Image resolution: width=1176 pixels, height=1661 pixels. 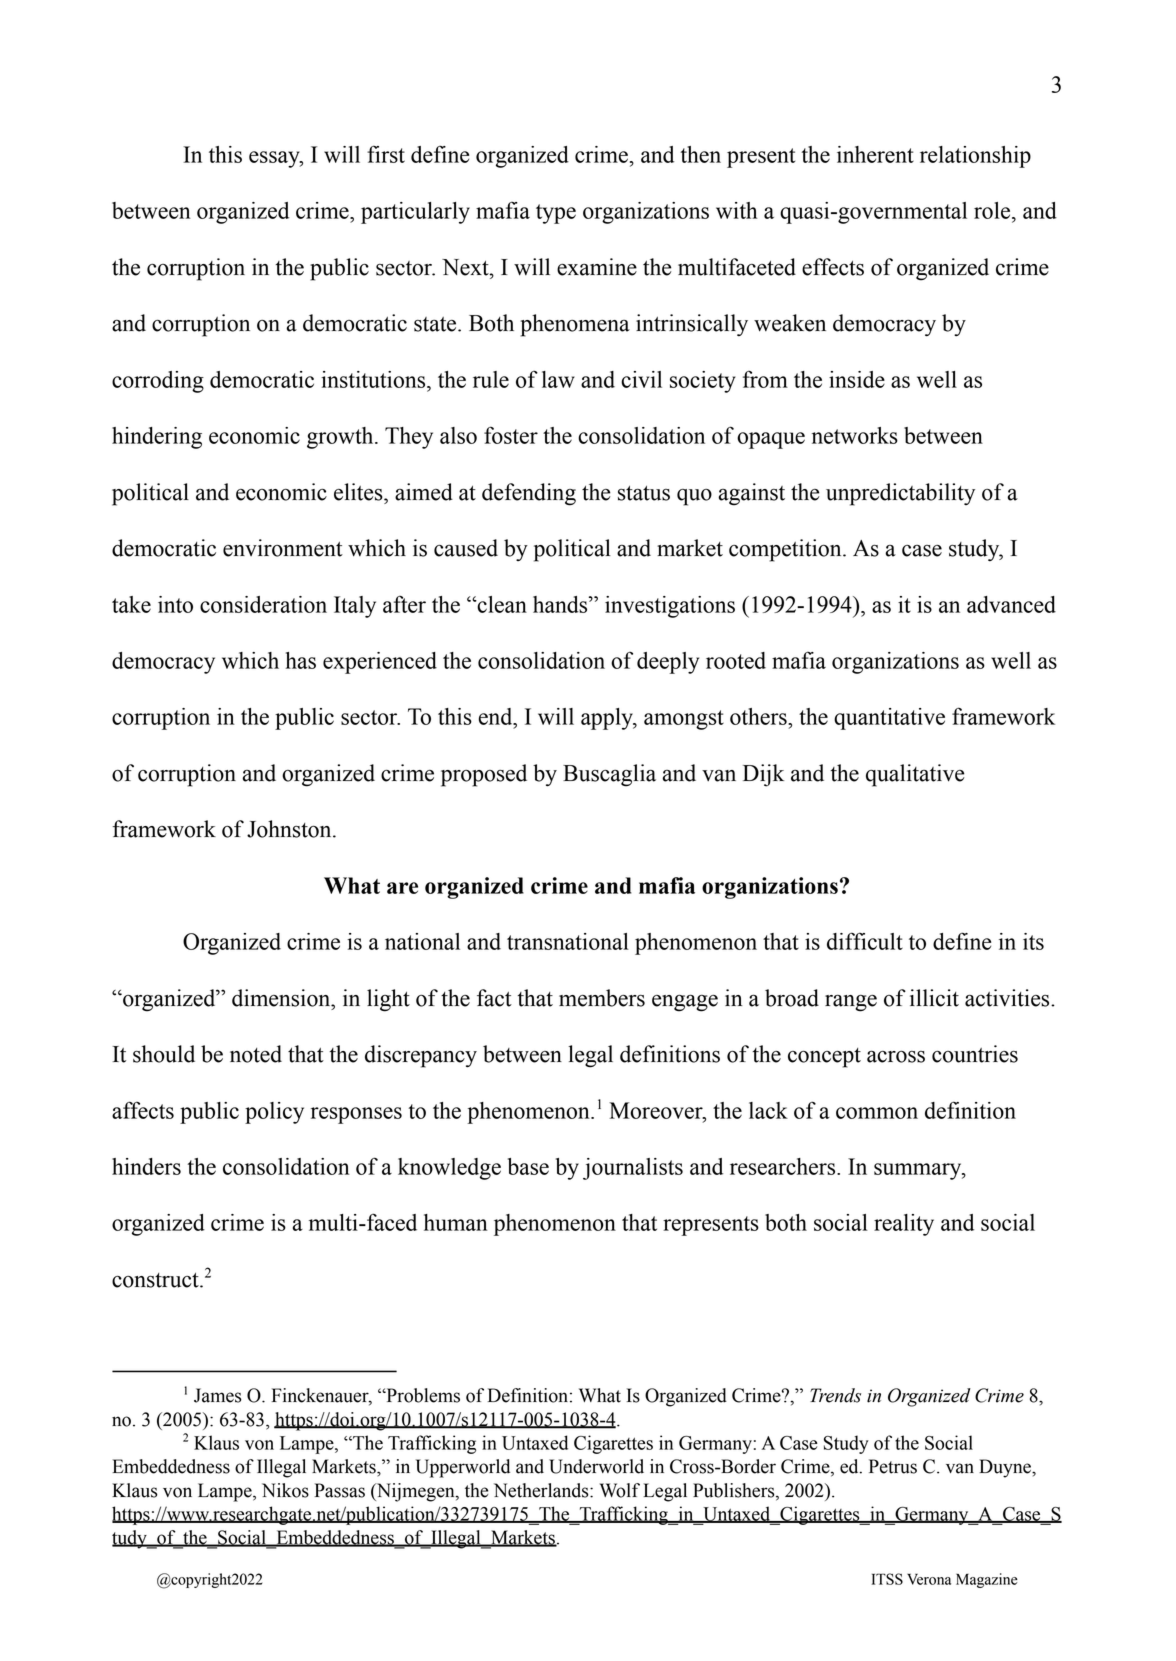 What do you see at coordinates (561, 604) in the screenshot?
I see `hands` at bounding box center [561, 604].
